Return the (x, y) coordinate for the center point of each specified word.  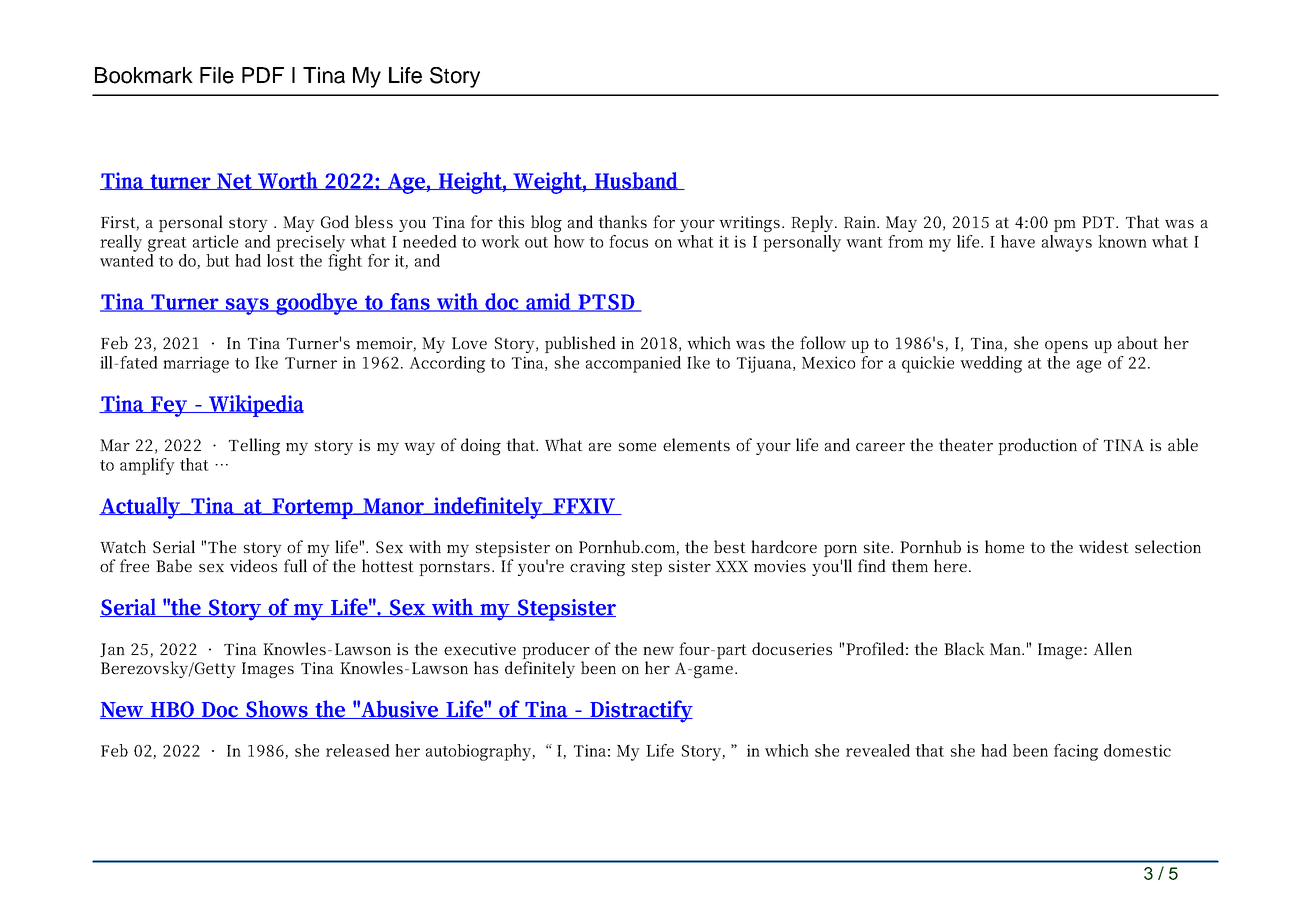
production (1037, 446)
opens (1066, 347)
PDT (1098, 222)
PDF (263, 75)
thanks (622, 221)
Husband (637, 181)
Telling (254, 446)
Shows (277, 709)
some (637, 447)
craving (597, 568)
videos (253, 565)
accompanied (633, 364)
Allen (1112, 648)
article (215, 241)
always (1067, 243)
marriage (196, 364)
